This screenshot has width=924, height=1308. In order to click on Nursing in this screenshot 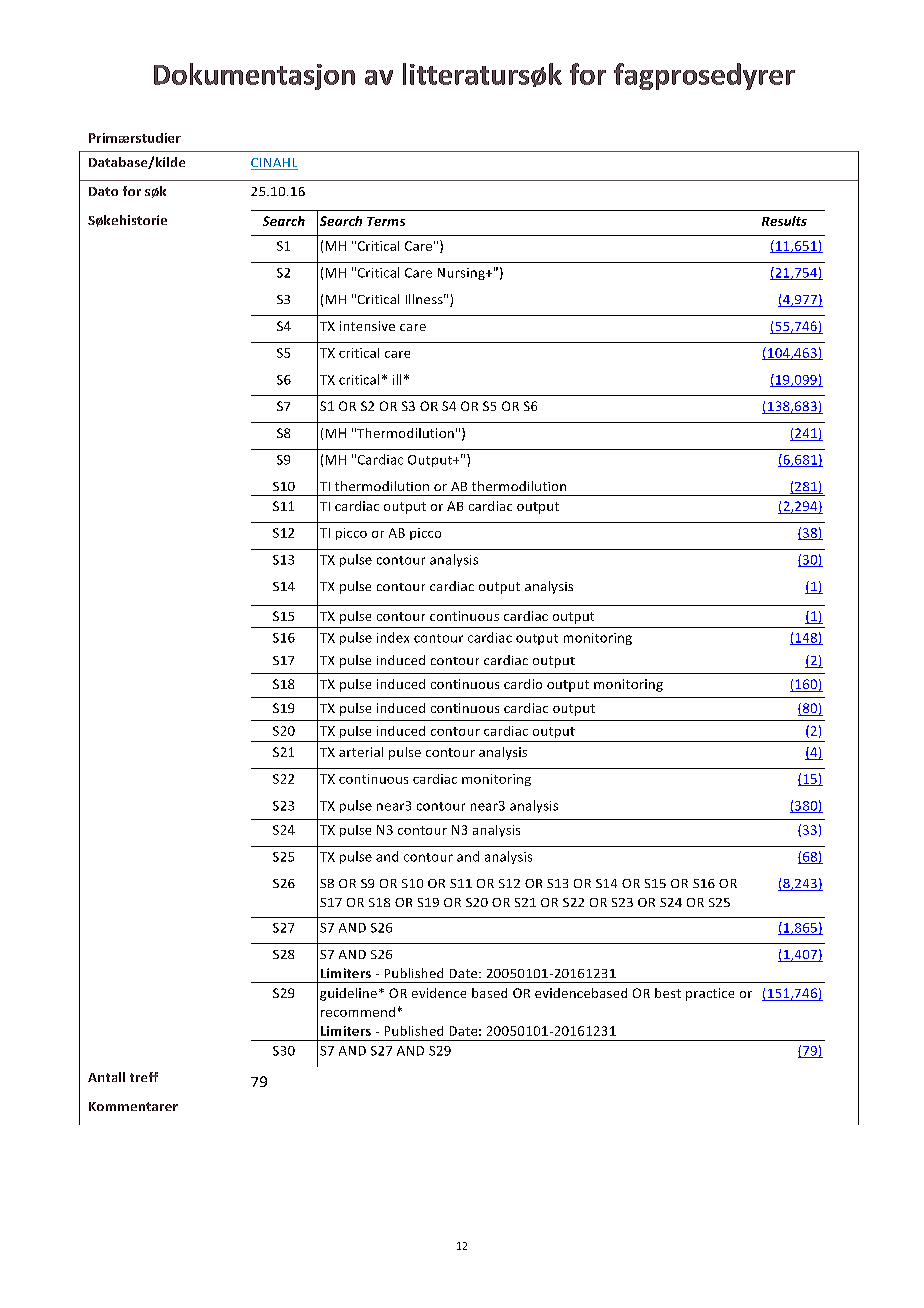, I will do `click(462, 274)`.
